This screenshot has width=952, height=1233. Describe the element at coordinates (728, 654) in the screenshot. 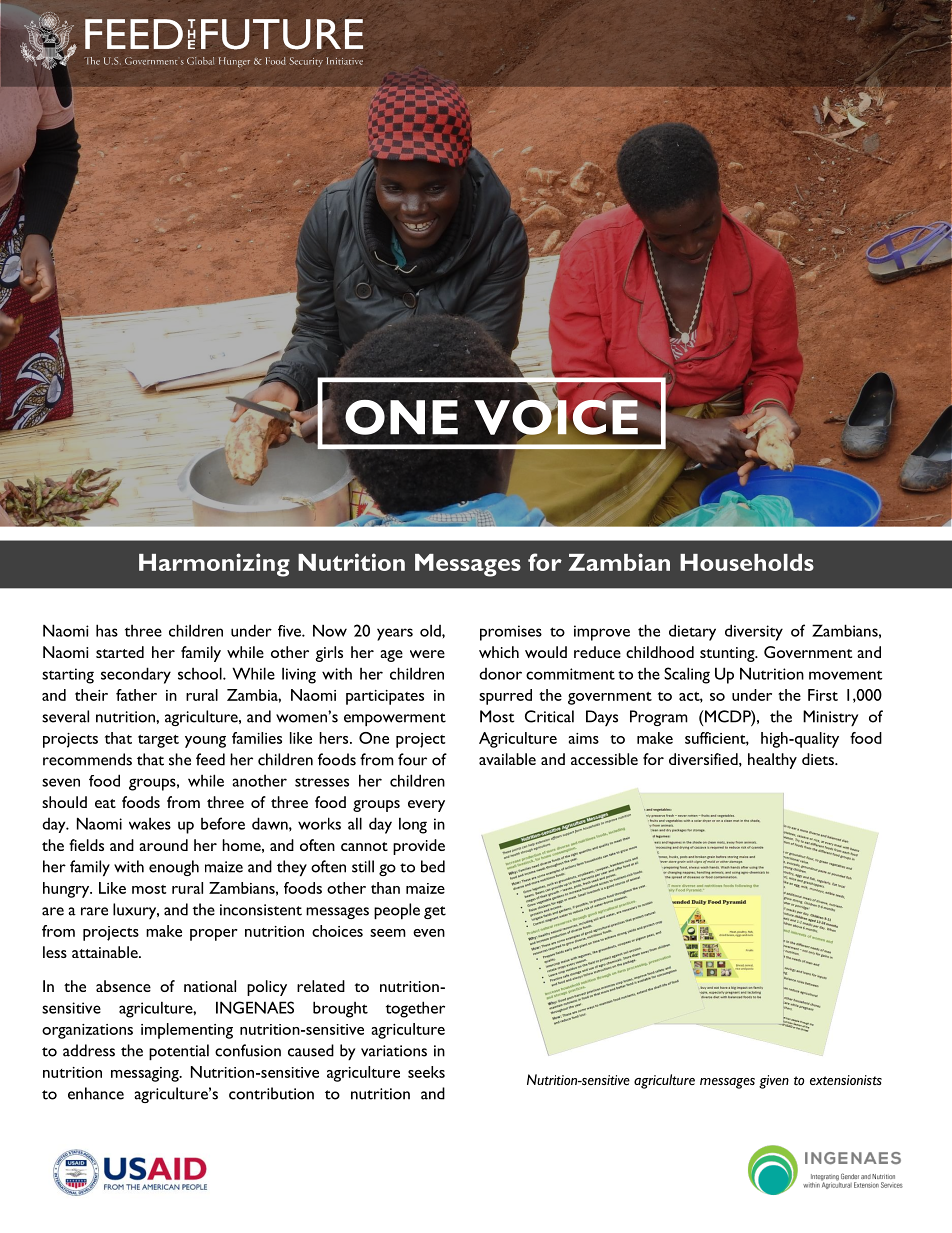

I see `stunting` at that location.
